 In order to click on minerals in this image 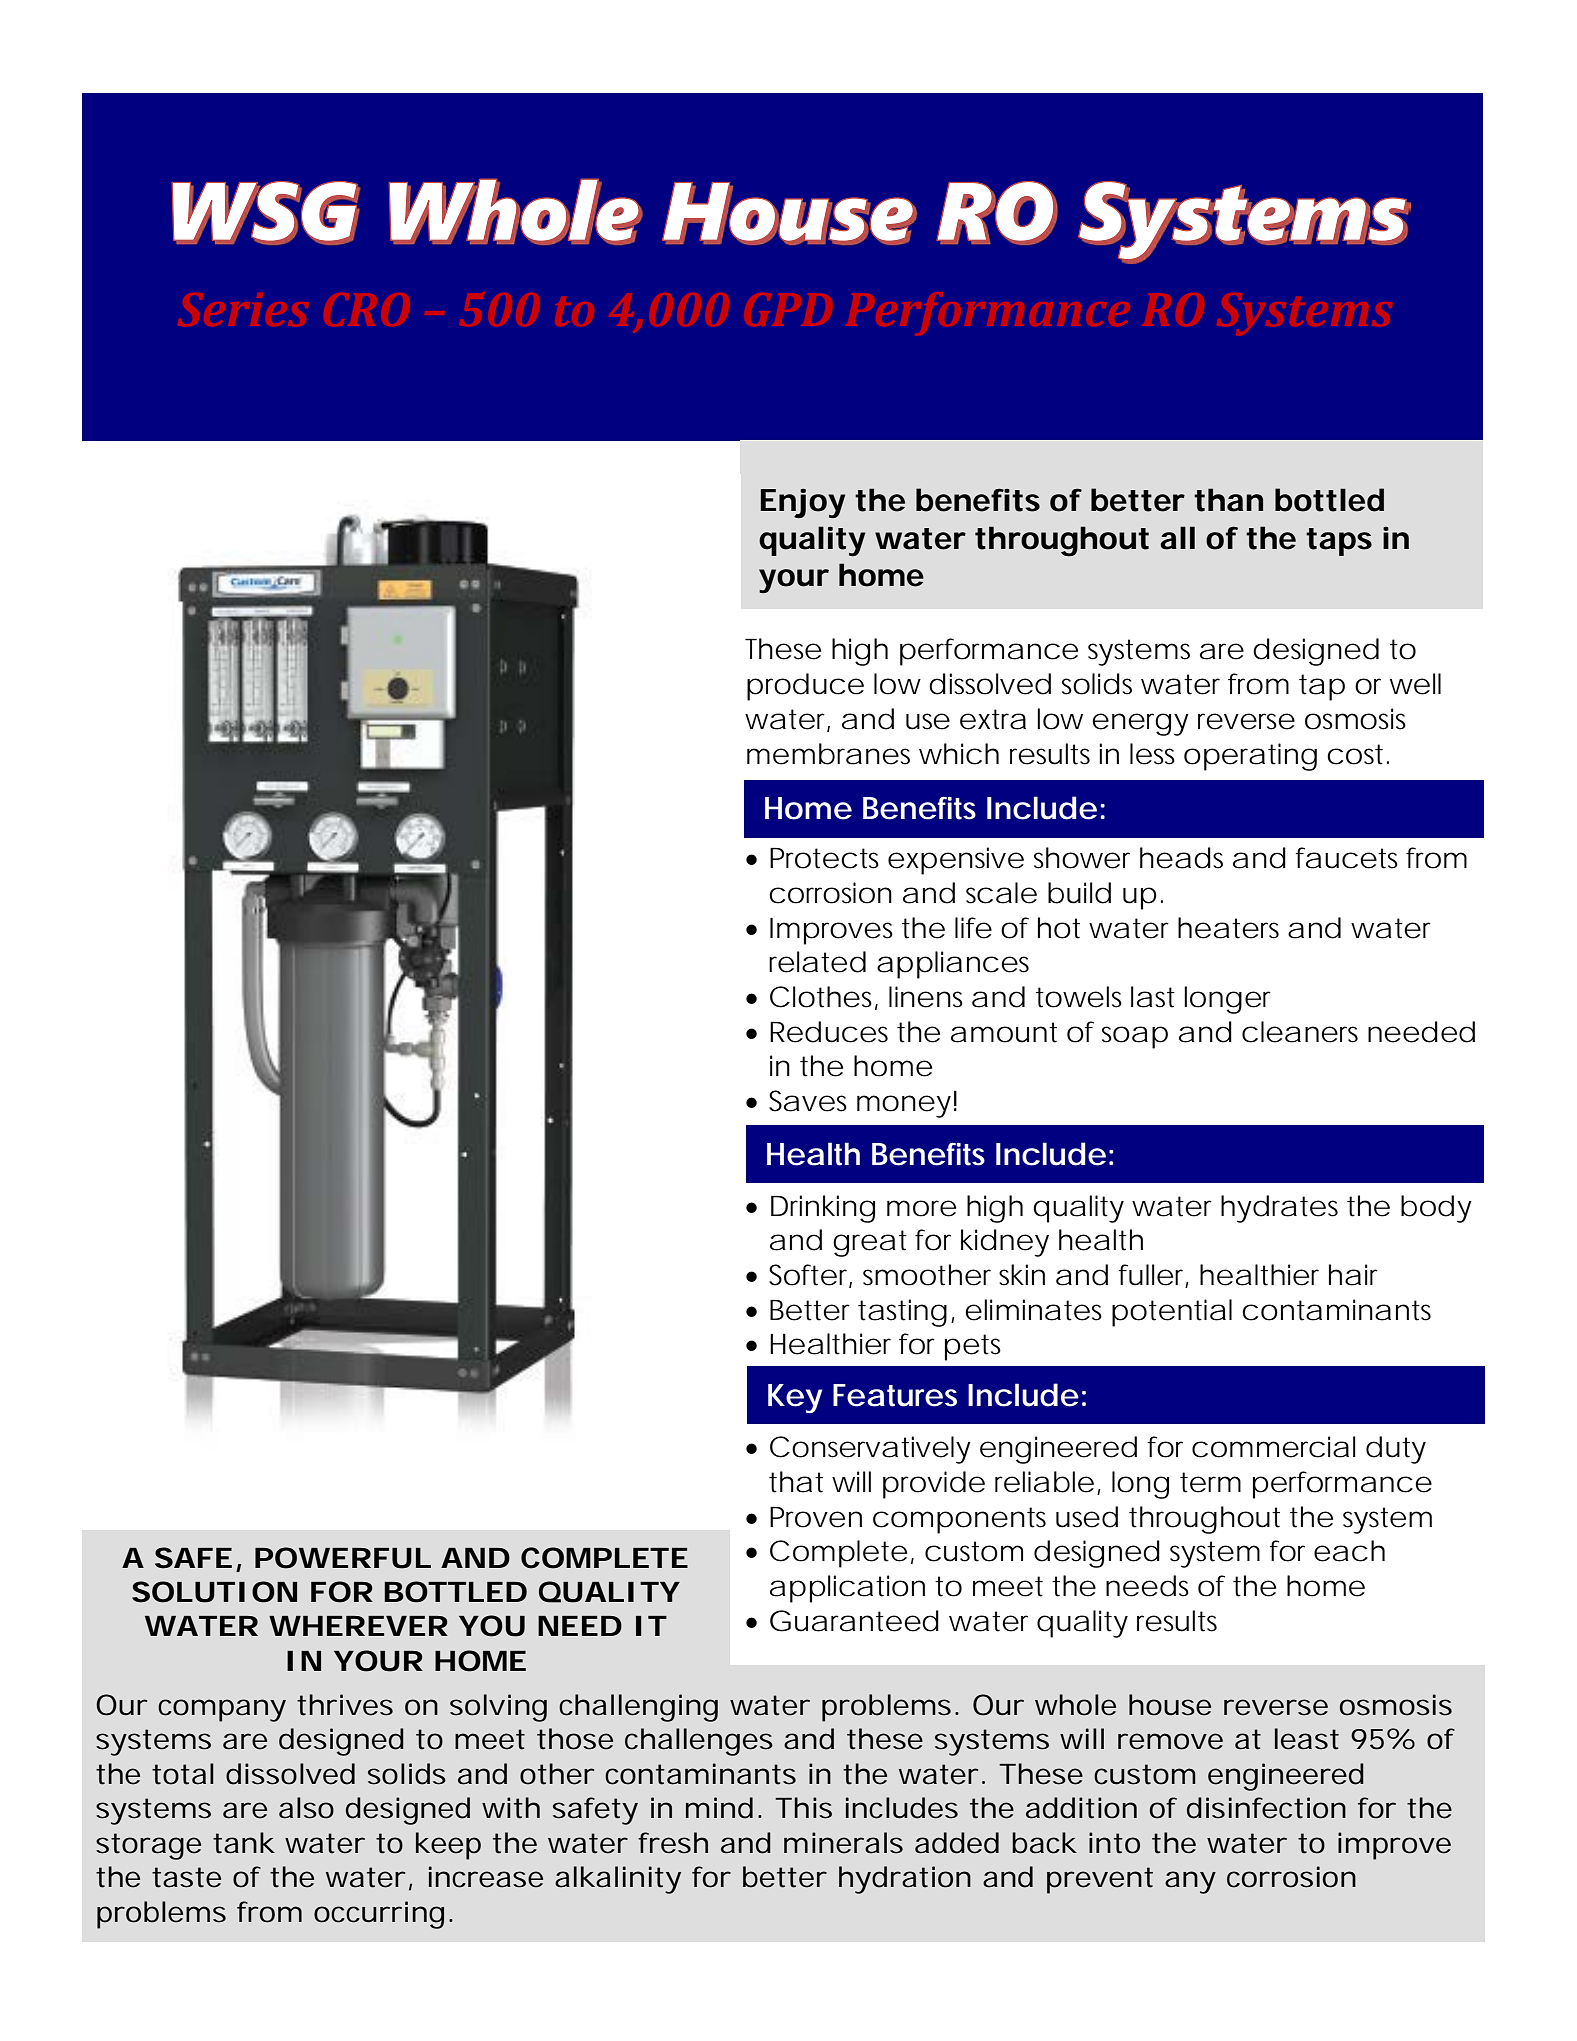, I will do `click(843, 1843)`.
